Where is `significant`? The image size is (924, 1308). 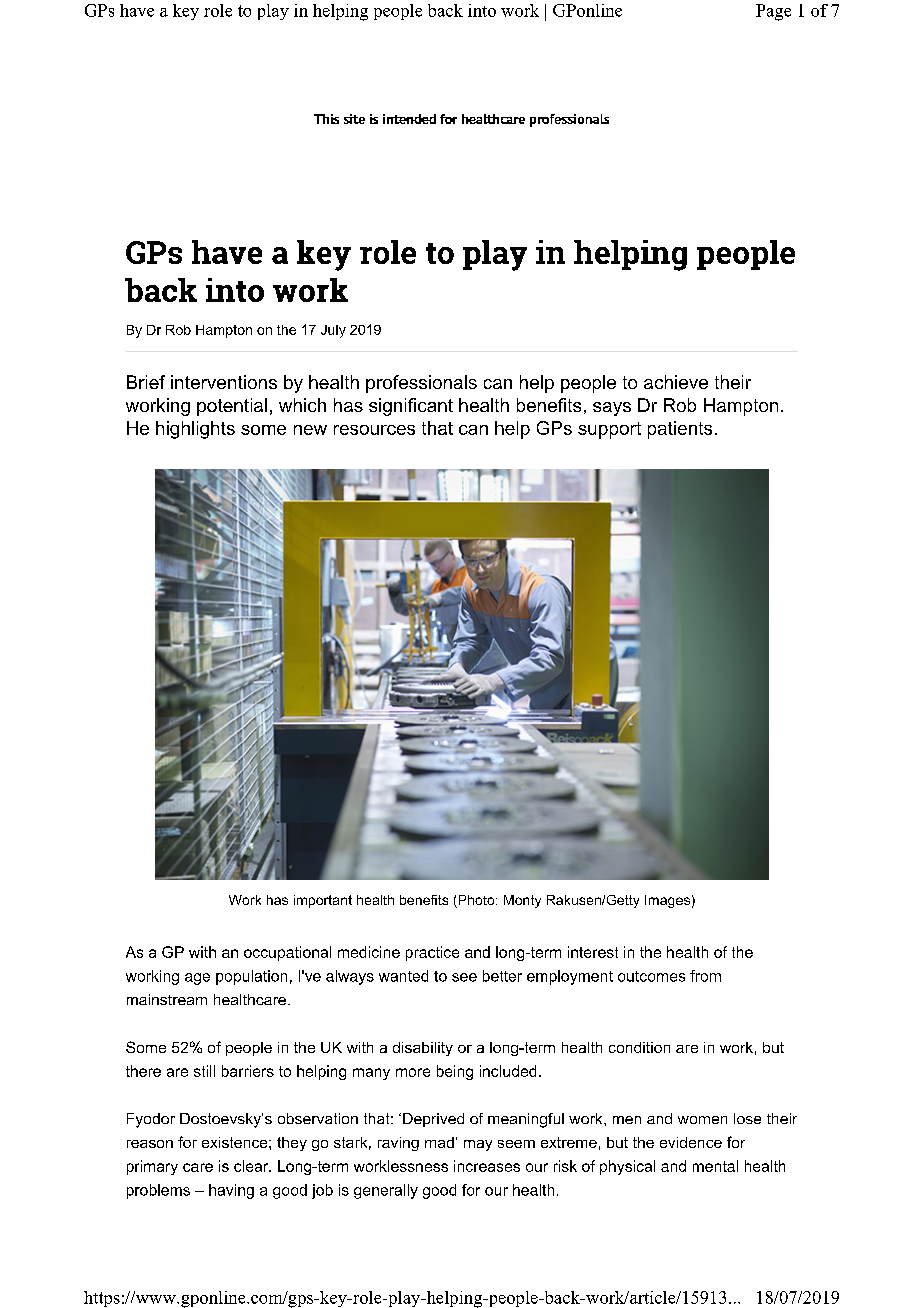
significant is located at coordinates (411, 407).
